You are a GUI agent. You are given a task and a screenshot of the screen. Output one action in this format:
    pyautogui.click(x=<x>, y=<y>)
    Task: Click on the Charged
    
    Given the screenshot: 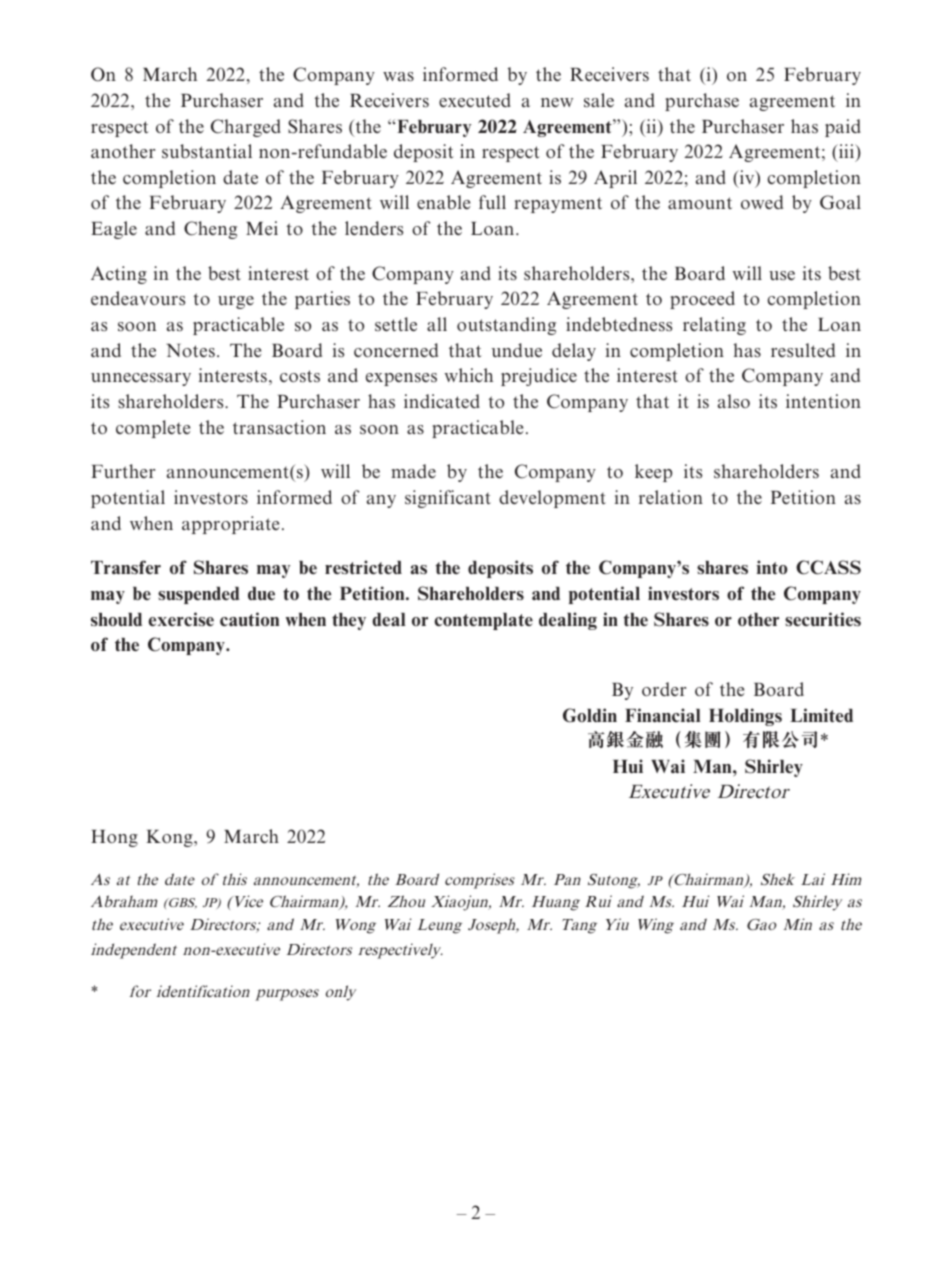 What is the action you would take?
    pyautogui.click(x=246, y=128)
